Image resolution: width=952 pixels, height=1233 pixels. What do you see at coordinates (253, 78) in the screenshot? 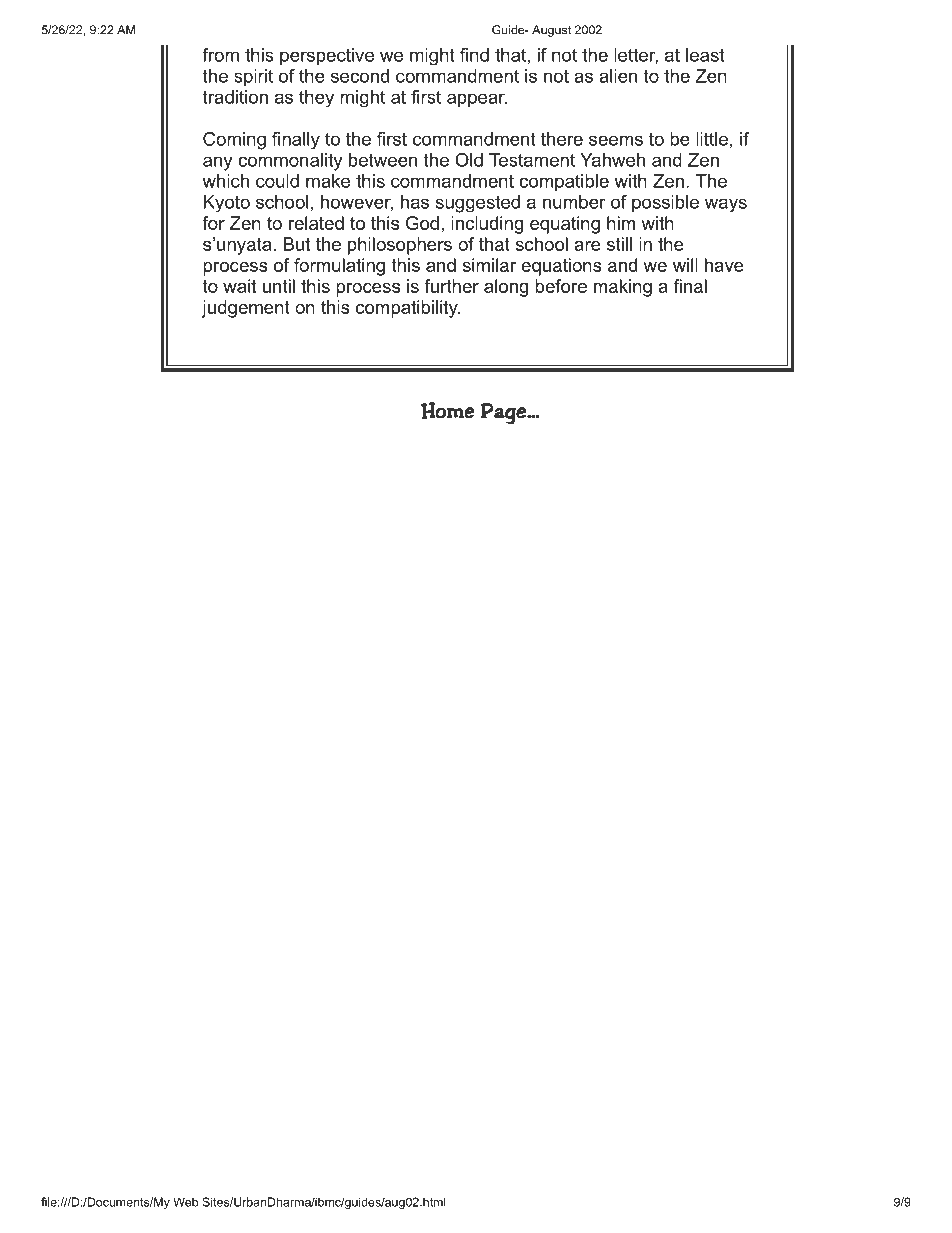
I see `spirit` at bounding box center [253, 78].
